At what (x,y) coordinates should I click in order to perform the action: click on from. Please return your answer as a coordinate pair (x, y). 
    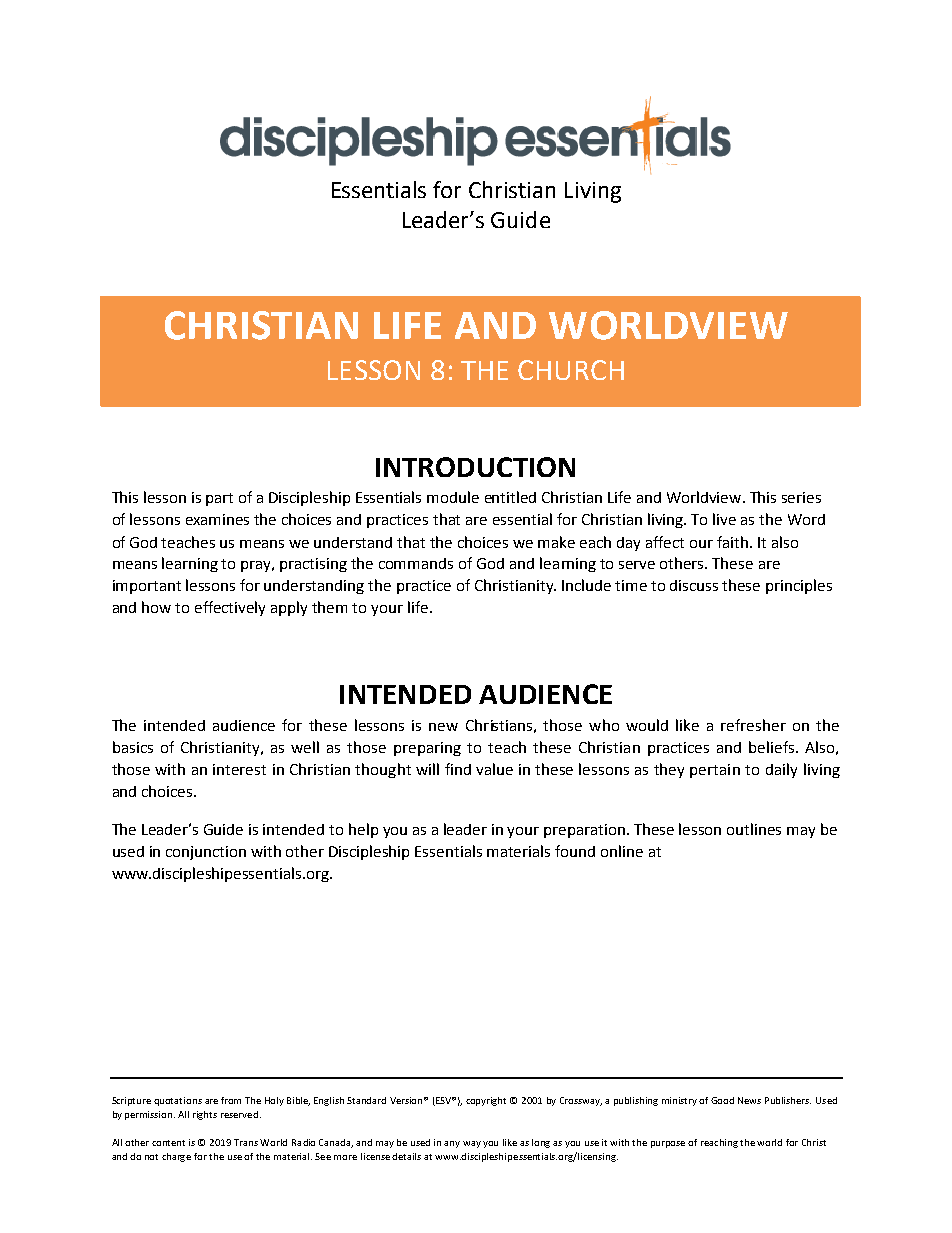
    Looking at the image, I should click on (231, 1100).
